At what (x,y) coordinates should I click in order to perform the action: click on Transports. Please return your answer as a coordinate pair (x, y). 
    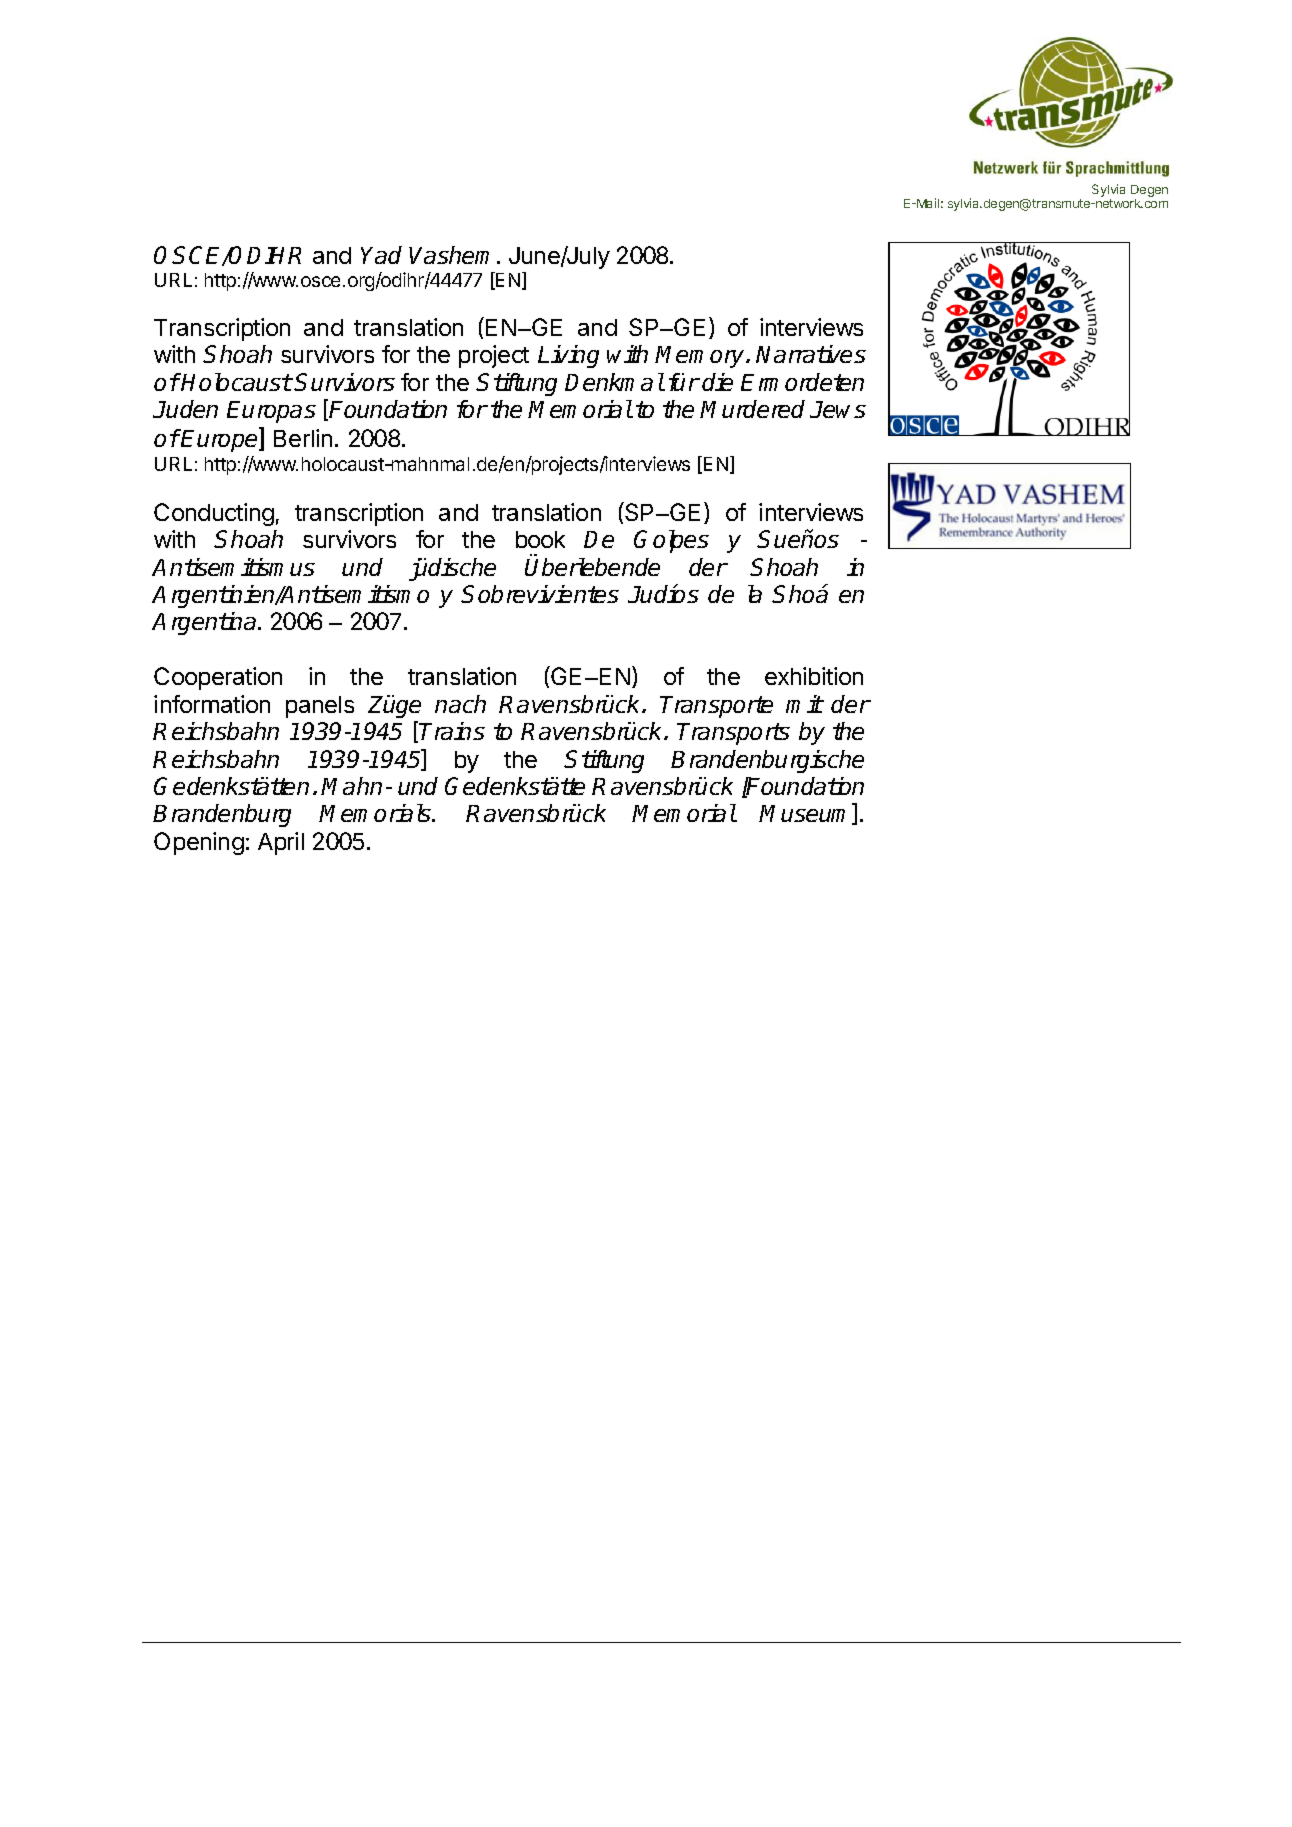
    Looking at the image, I should click on (733, 734).
